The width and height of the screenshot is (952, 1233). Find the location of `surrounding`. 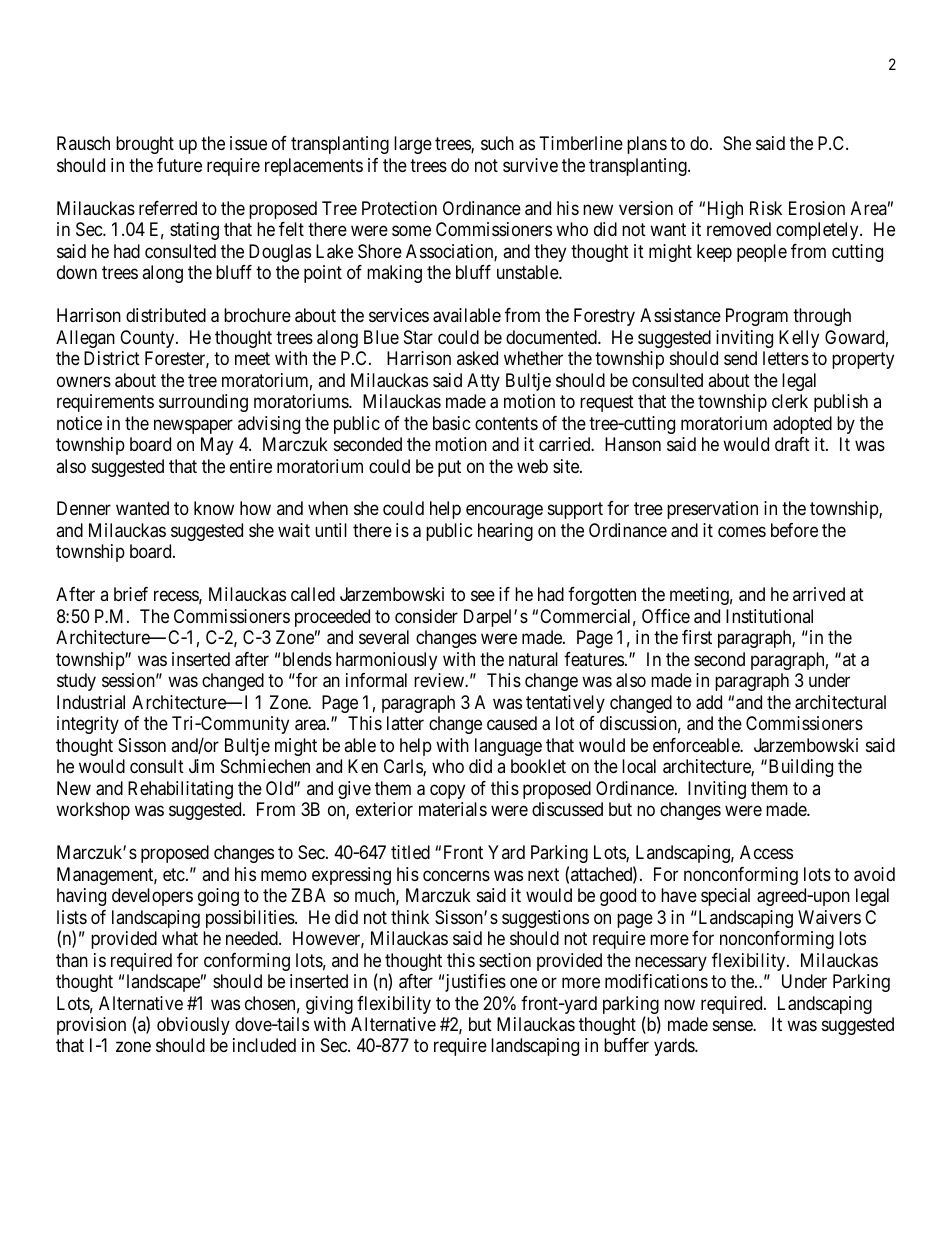

surrounding is located at coordinates (203, 403).
